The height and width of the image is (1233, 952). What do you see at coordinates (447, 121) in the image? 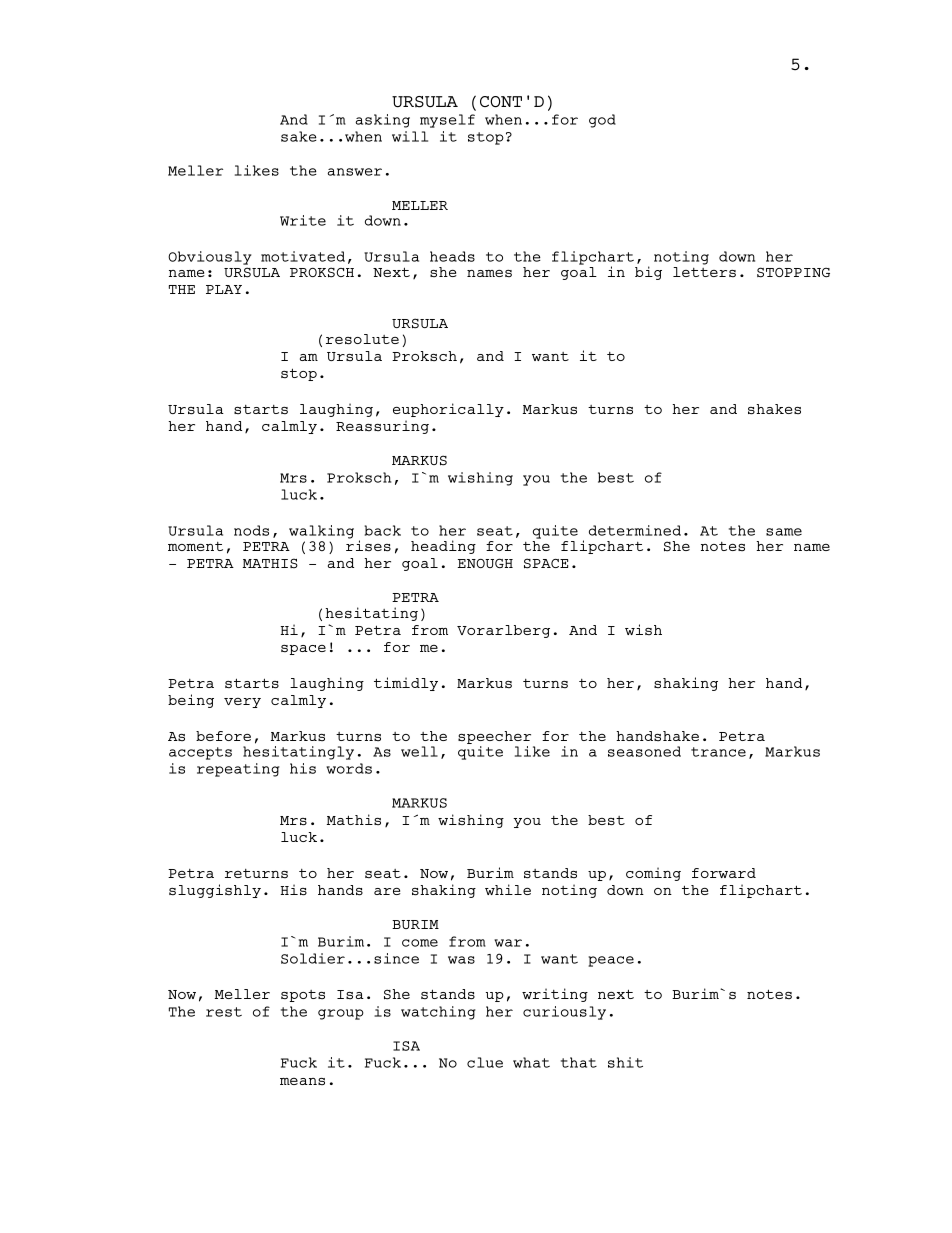
I see `myself` at bounding box center [447, 121].
